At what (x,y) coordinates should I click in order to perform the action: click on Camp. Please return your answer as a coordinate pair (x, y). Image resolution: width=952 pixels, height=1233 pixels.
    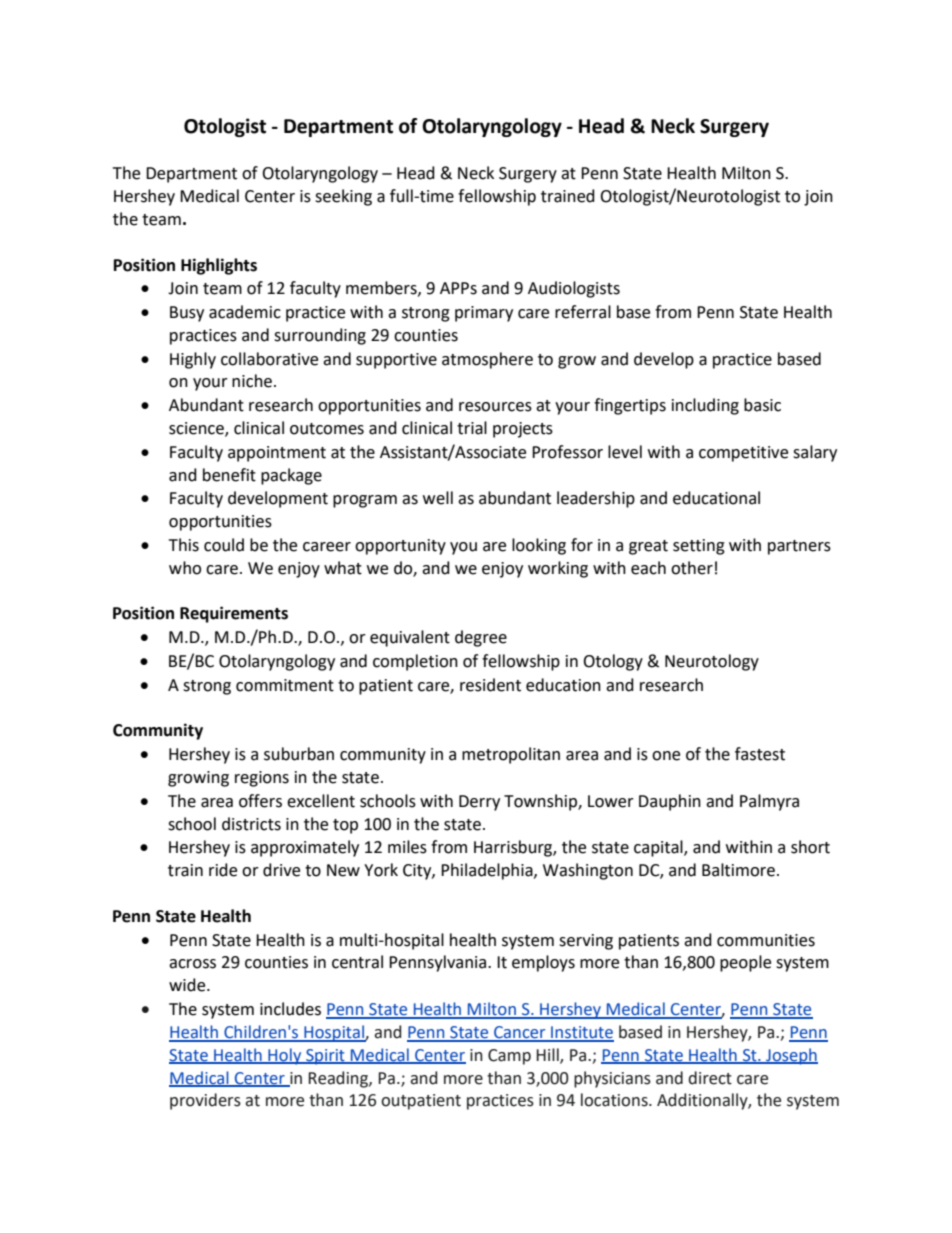
    Looking at the image, I should click on (509, 1057).
